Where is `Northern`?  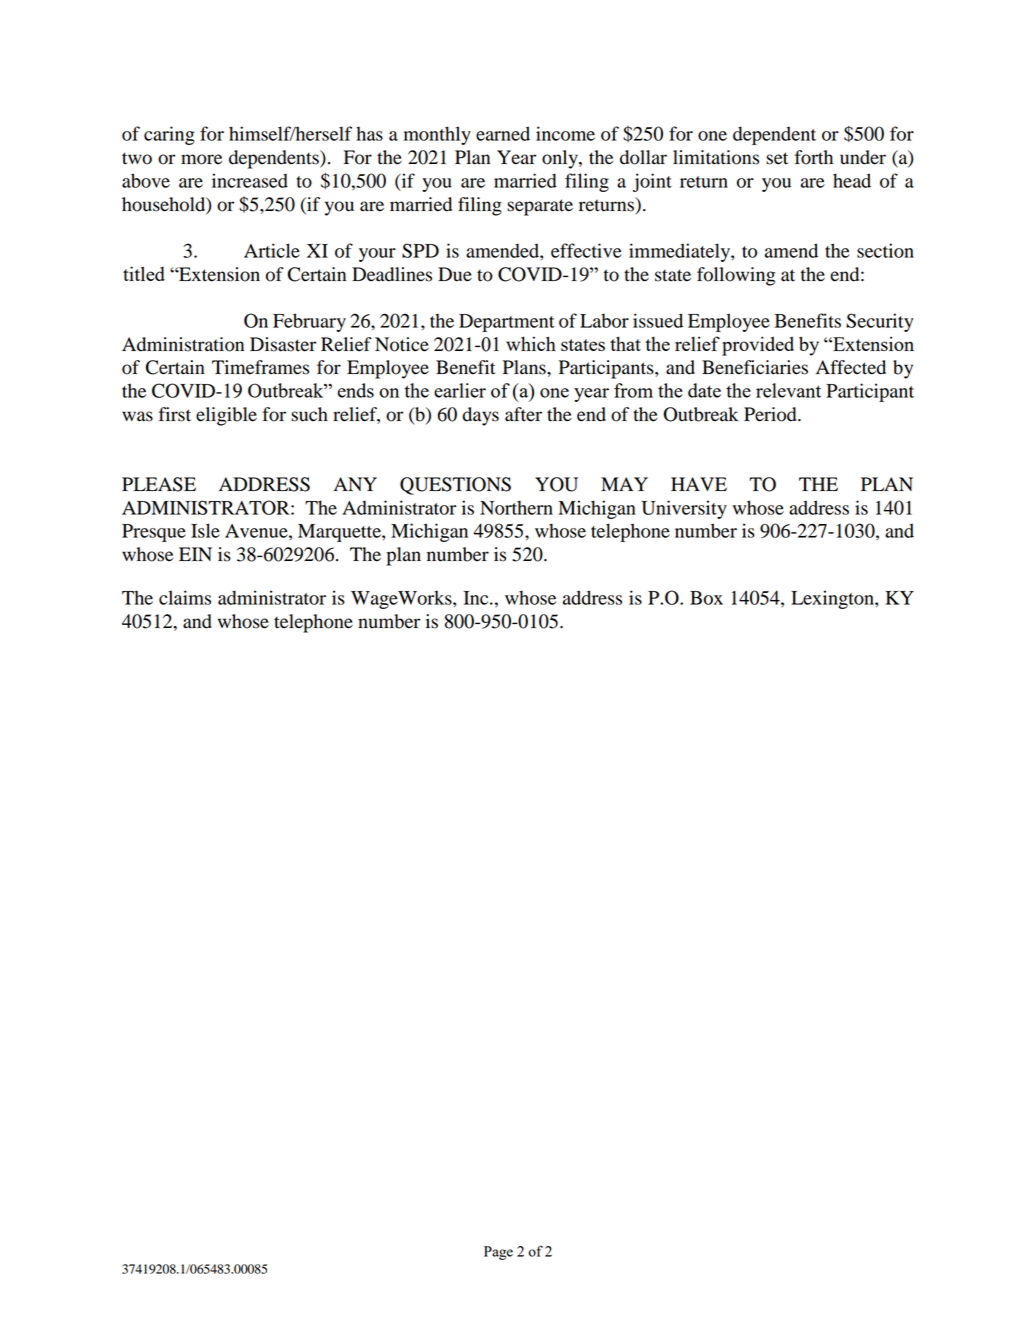
Northern is located at coordinates (516, 507).
